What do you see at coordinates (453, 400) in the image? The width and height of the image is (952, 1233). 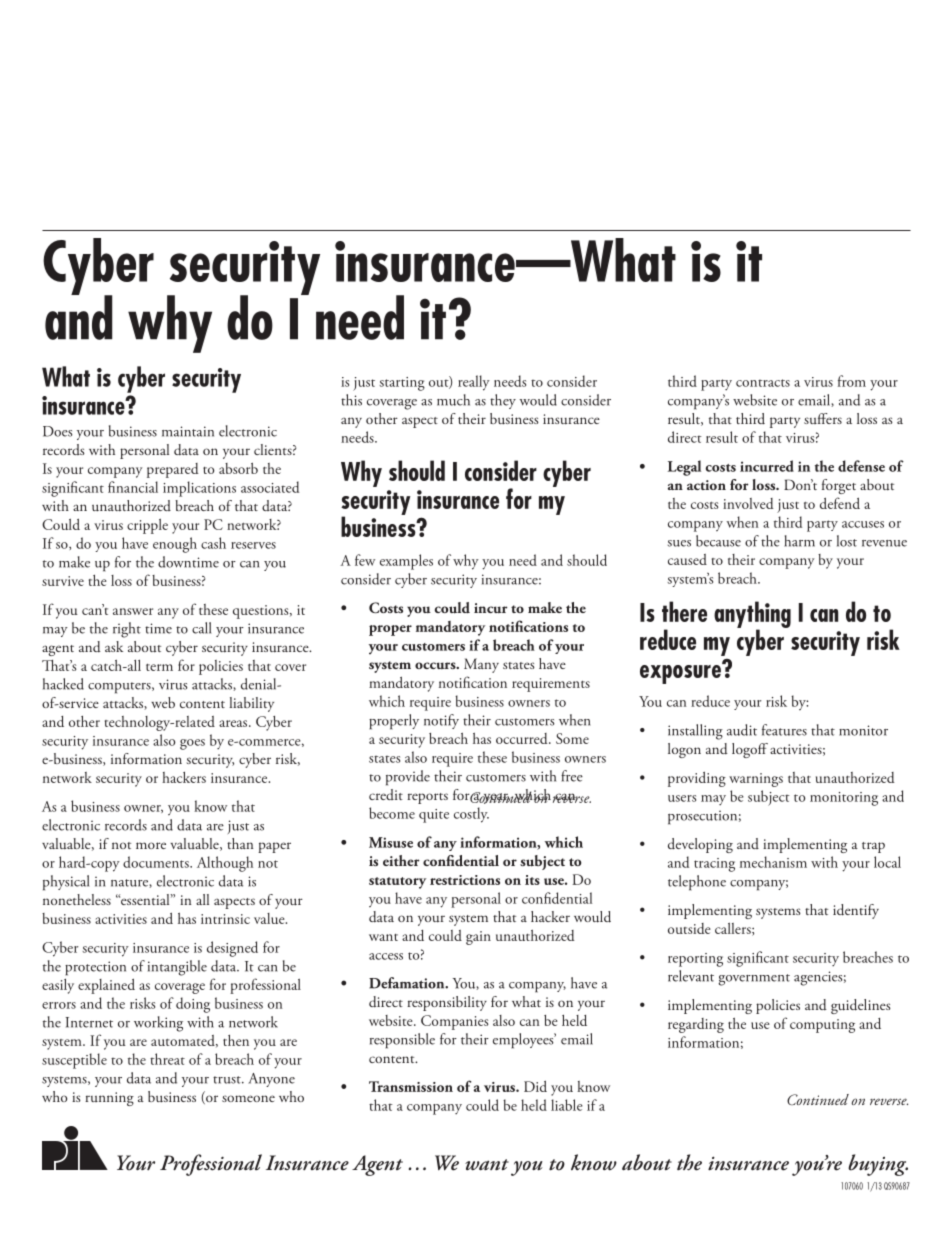 I see `much` at bounding box center [453, 400].
